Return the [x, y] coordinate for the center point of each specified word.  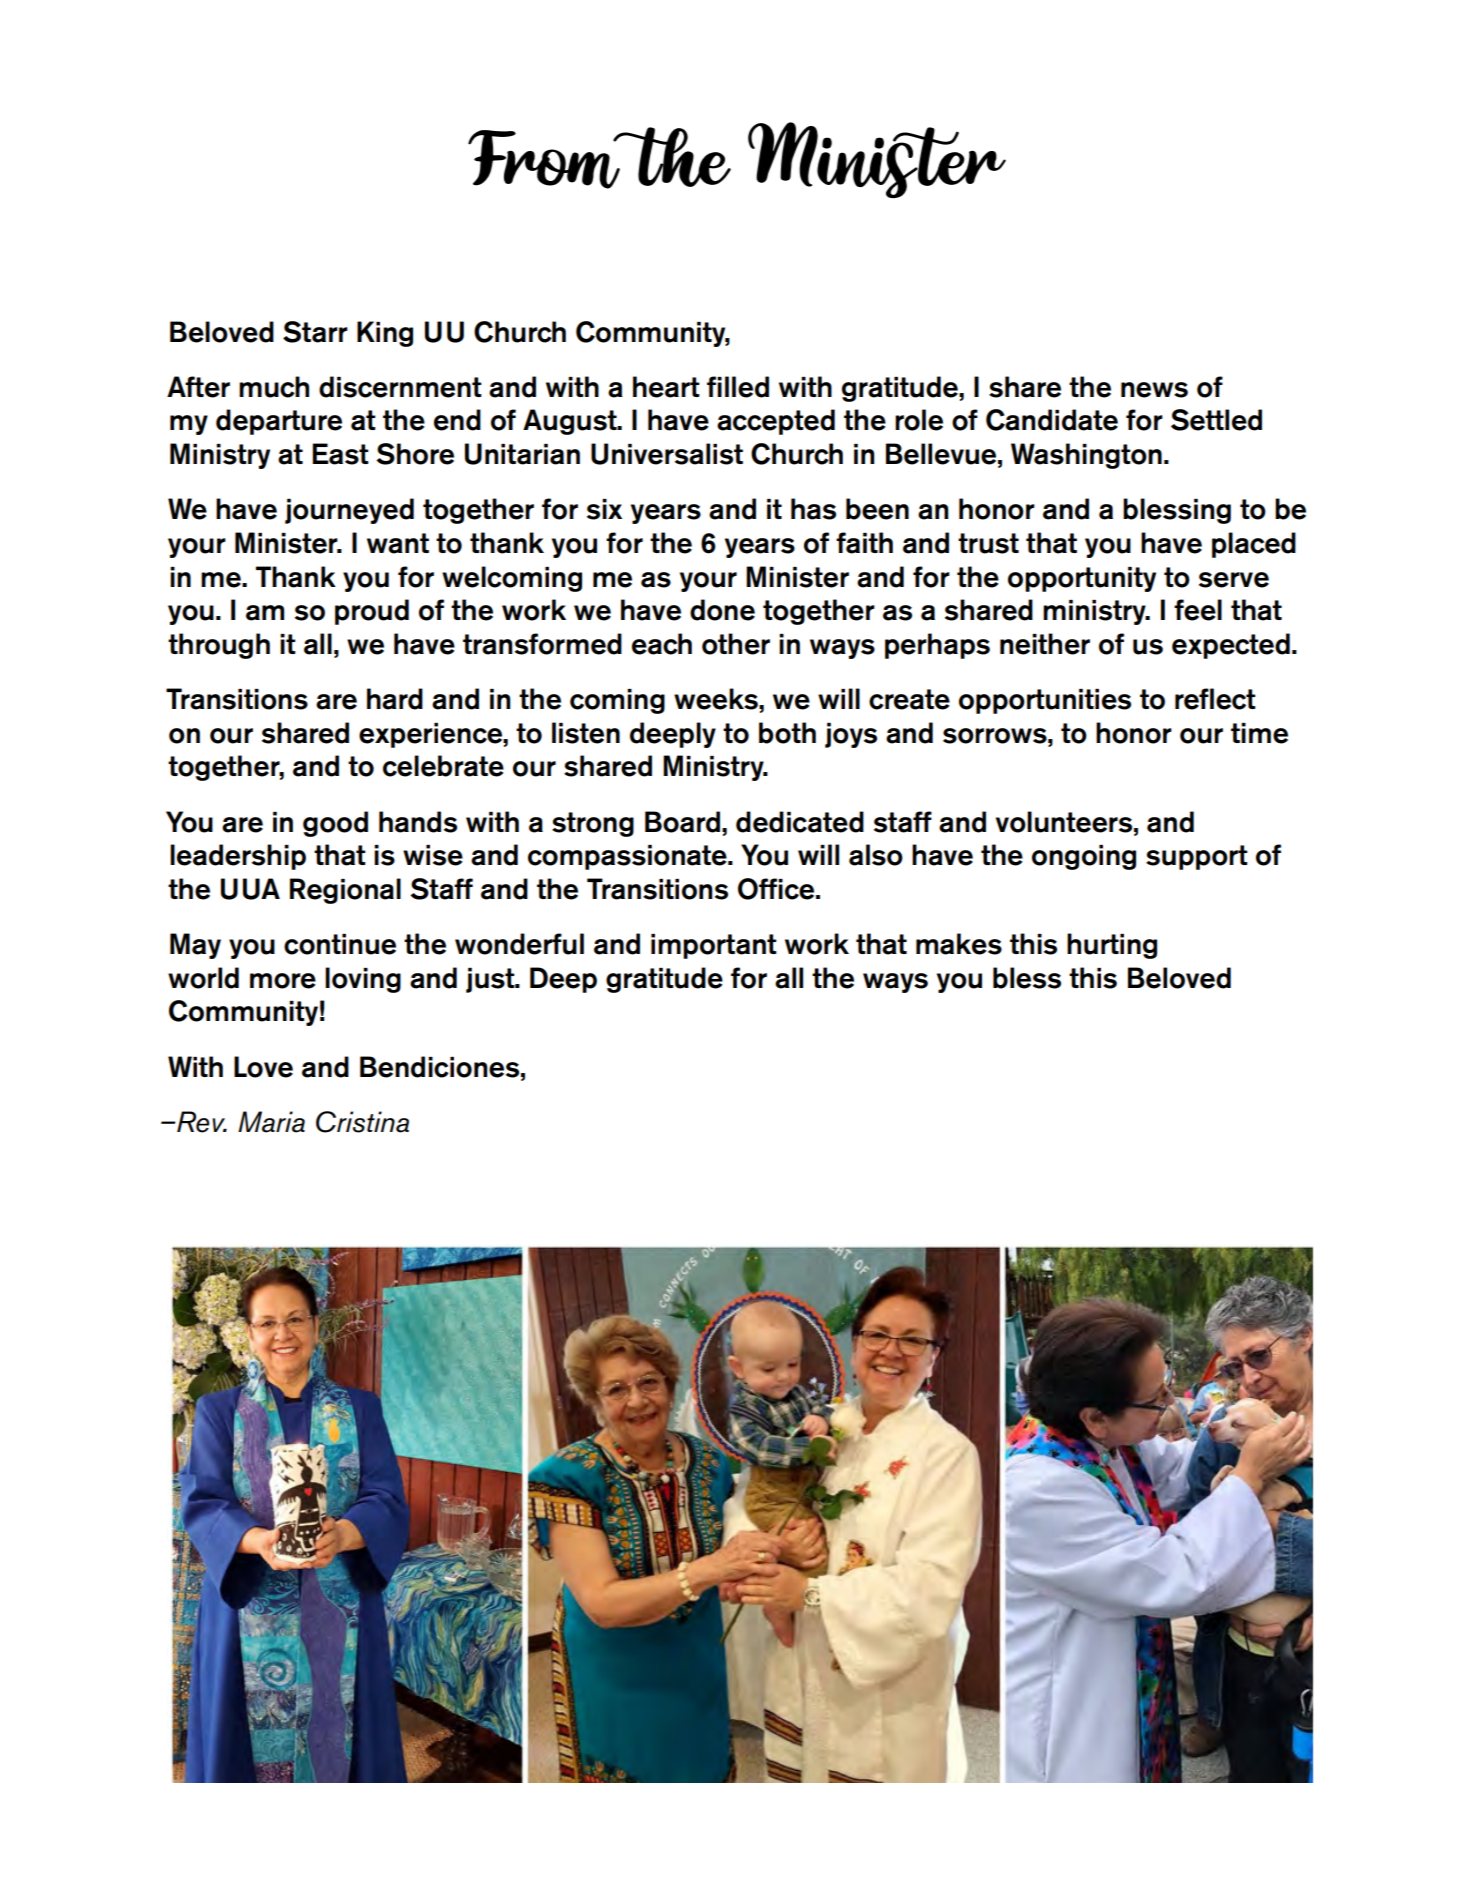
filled [738, 387]
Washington [1086, 456]
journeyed [349, 511]
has [813, 509]
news [1154, 390]
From [545, 159]
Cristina [362, 1122]
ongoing [1084, 857]
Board [682, 822]
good [335, 824]
